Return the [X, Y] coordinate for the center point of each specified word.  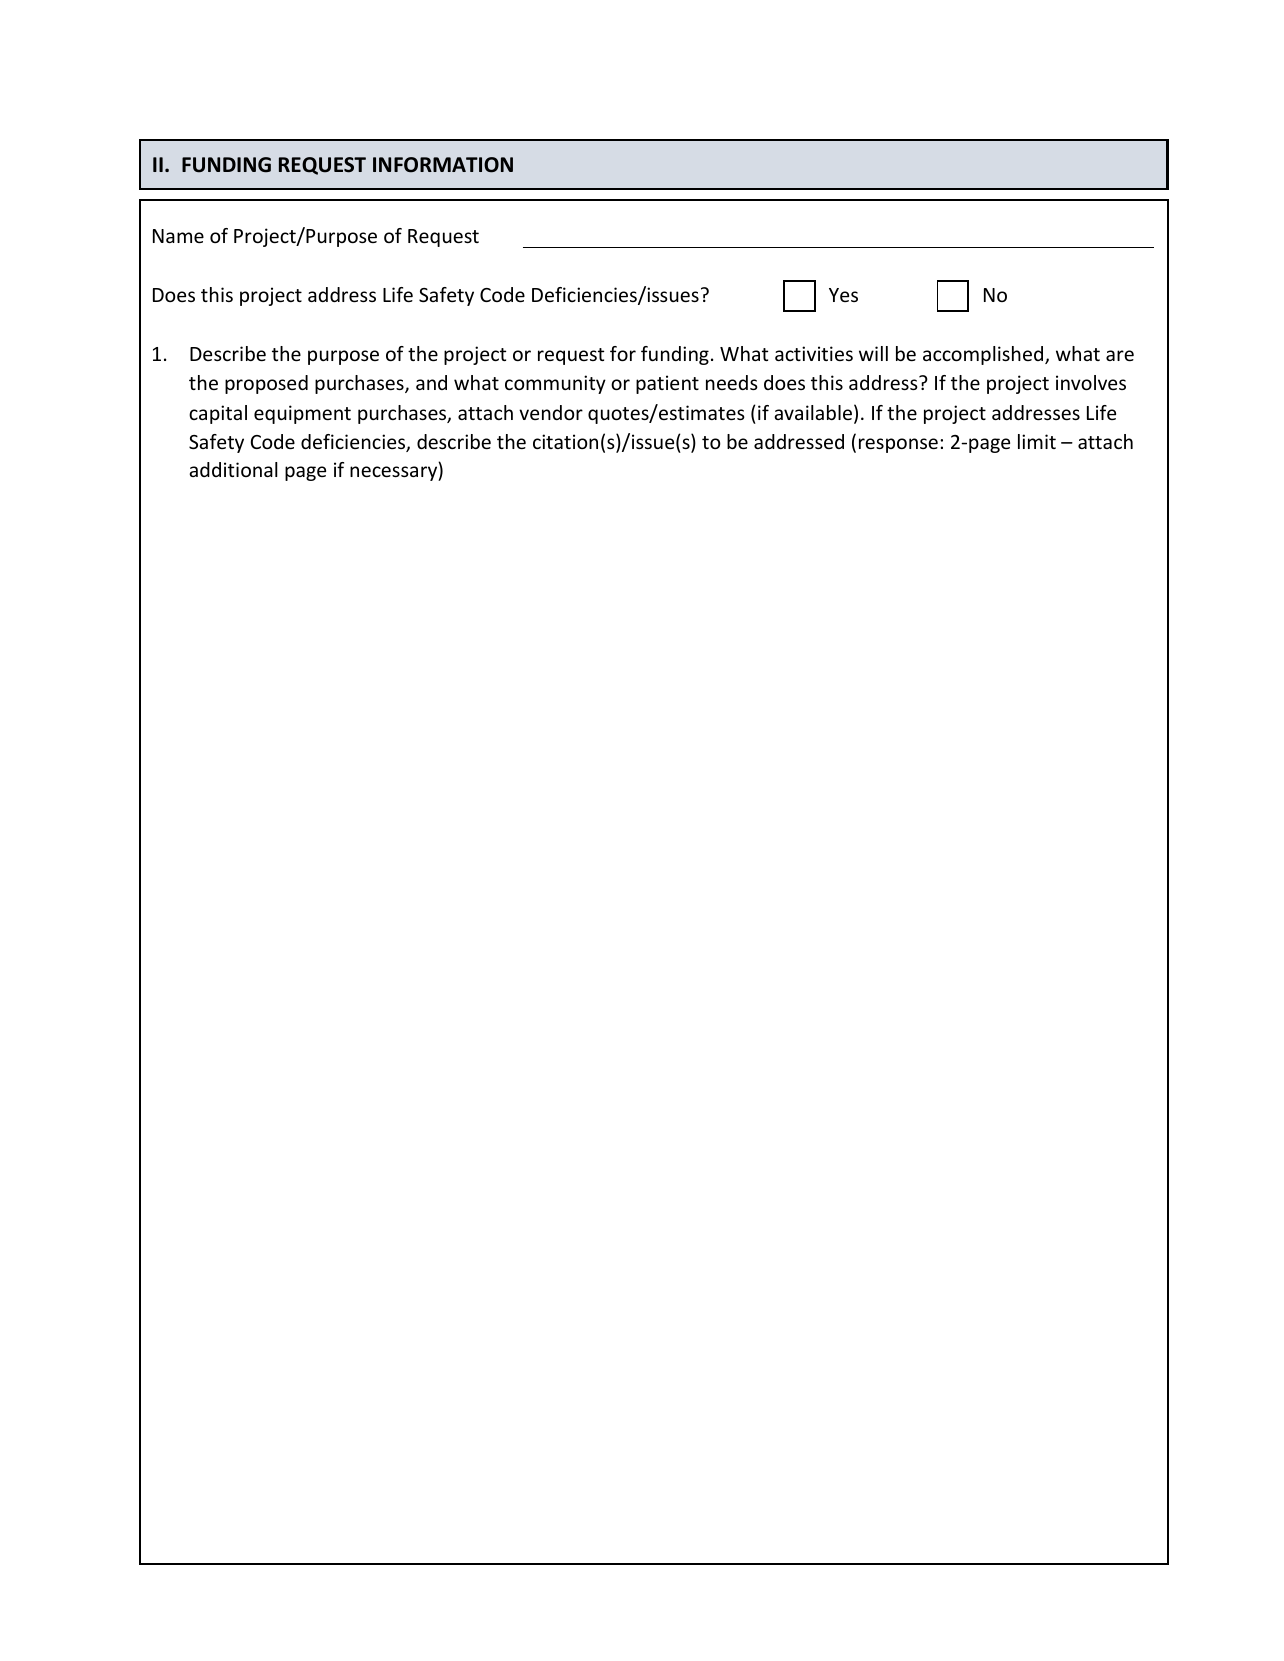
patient [667, 384]
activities [814, 353]
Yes [843, 295]
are [1120, 355]
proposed [266, 384]
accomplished [984, 355]
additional [233, 469]
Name [178, 236]
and [431, 382]
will [873, 353]
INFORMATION [443, 165]
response [898, 445]
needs [732, 382]
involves [1091, 382]
